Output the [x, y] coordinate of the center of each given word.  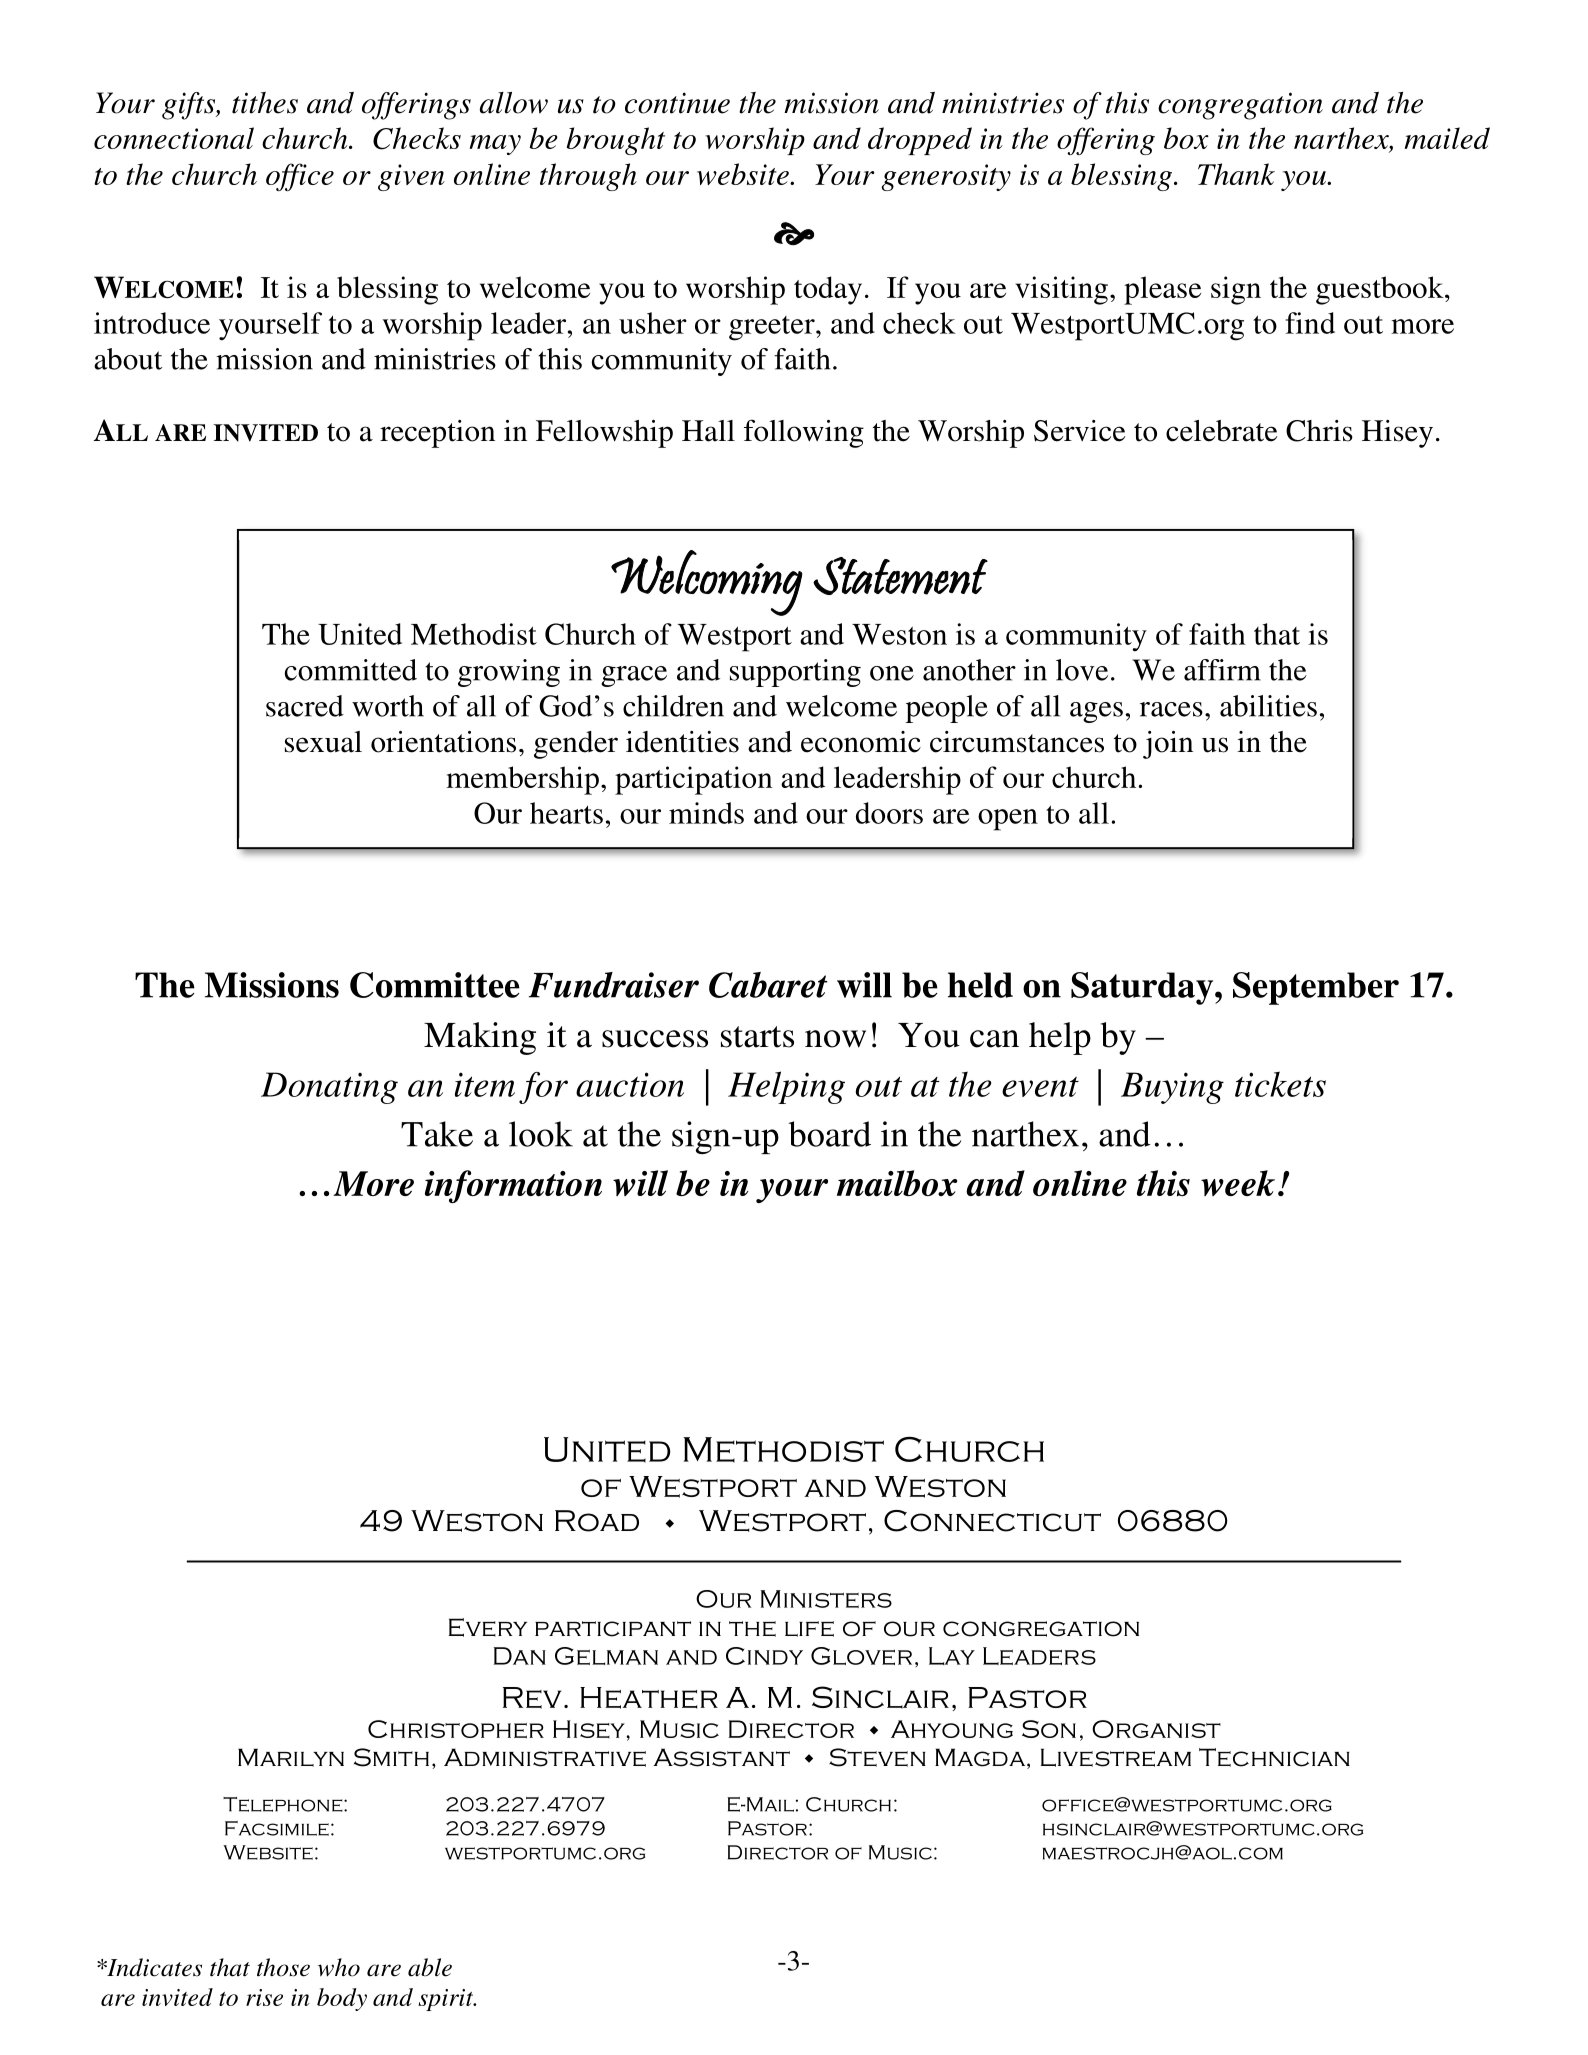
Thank [1236, 174]
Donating [329, 1088]
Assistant [721, 1757]
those [283, 1967]
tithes [265, 103]
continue [677, 103]
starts [757, 1037]
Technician [1274, 1757]
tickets [1280, 1084]
